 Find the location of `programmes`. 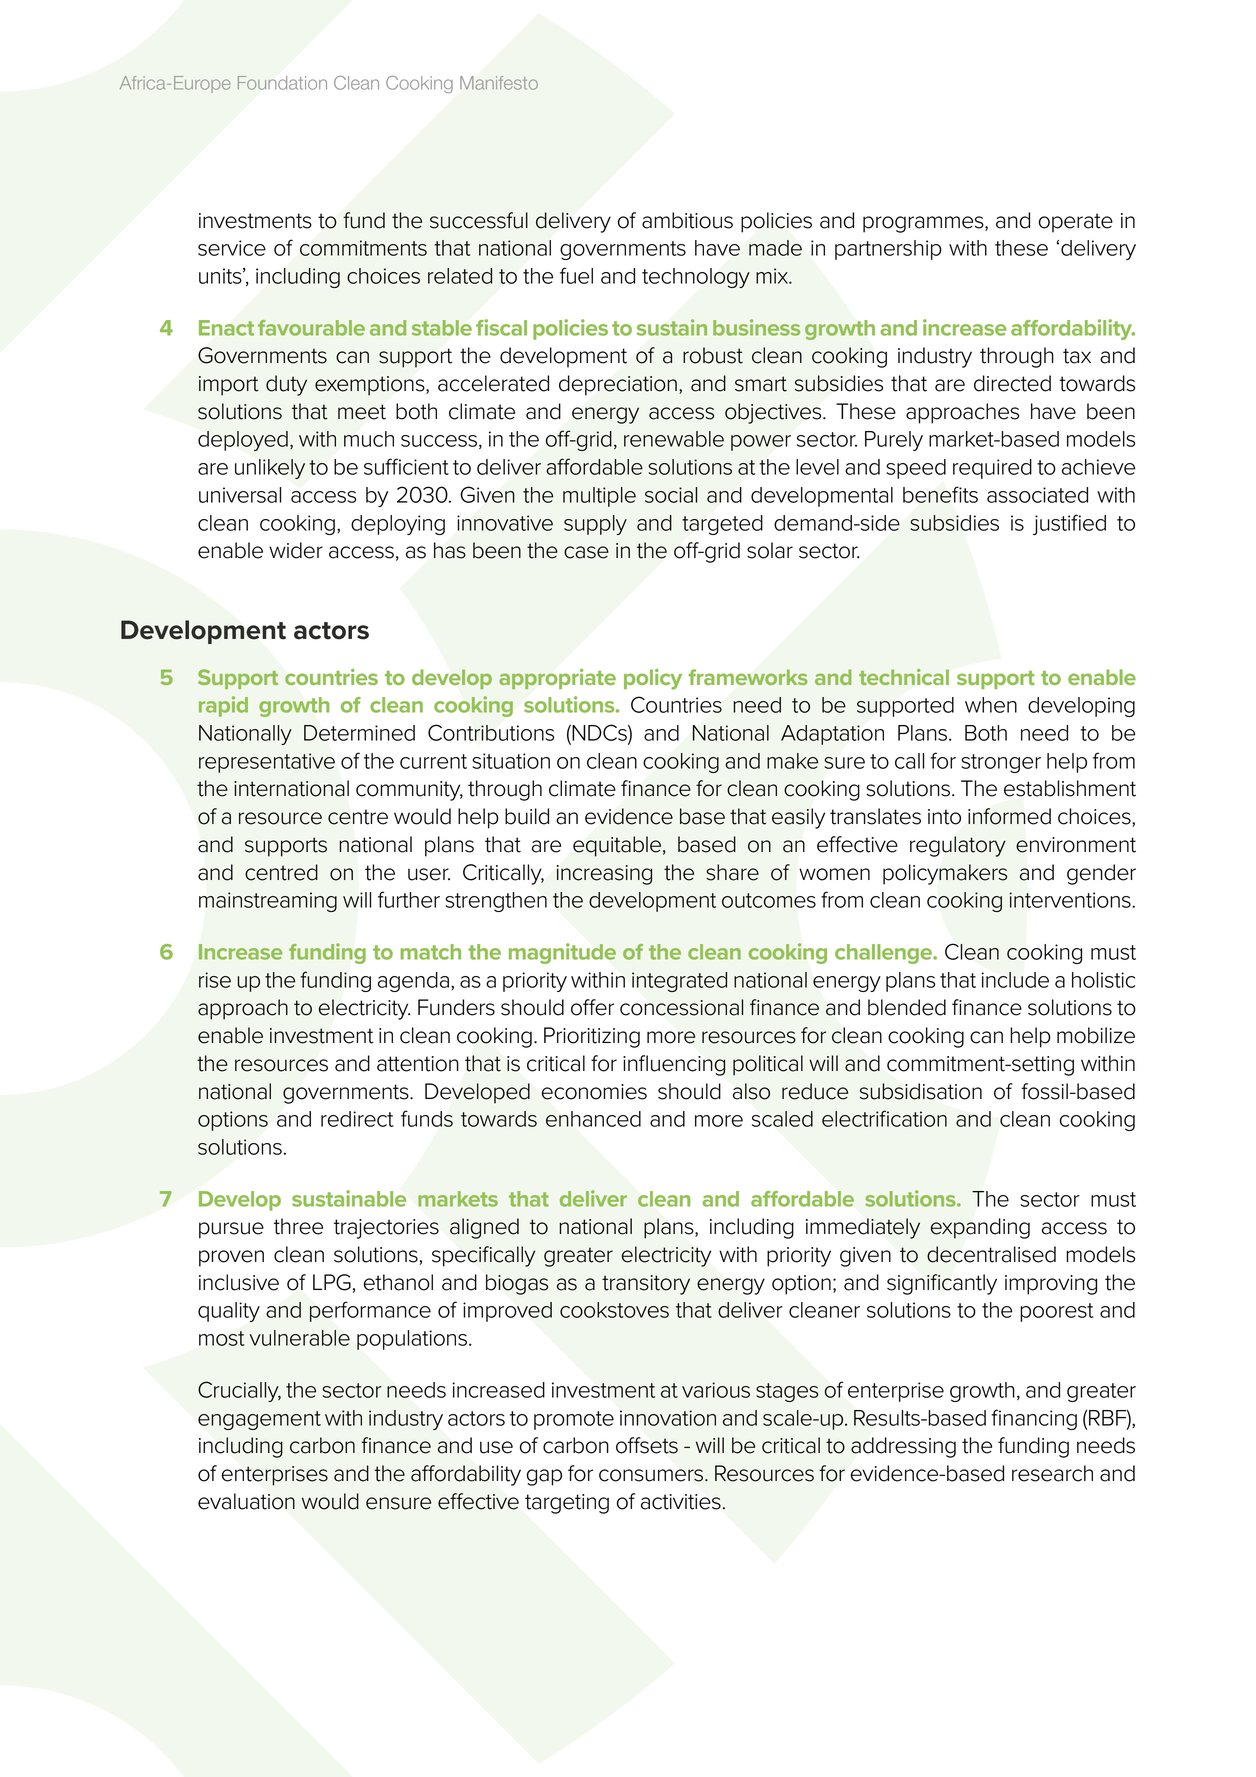

programmes is located at coordinates (924, 224).
